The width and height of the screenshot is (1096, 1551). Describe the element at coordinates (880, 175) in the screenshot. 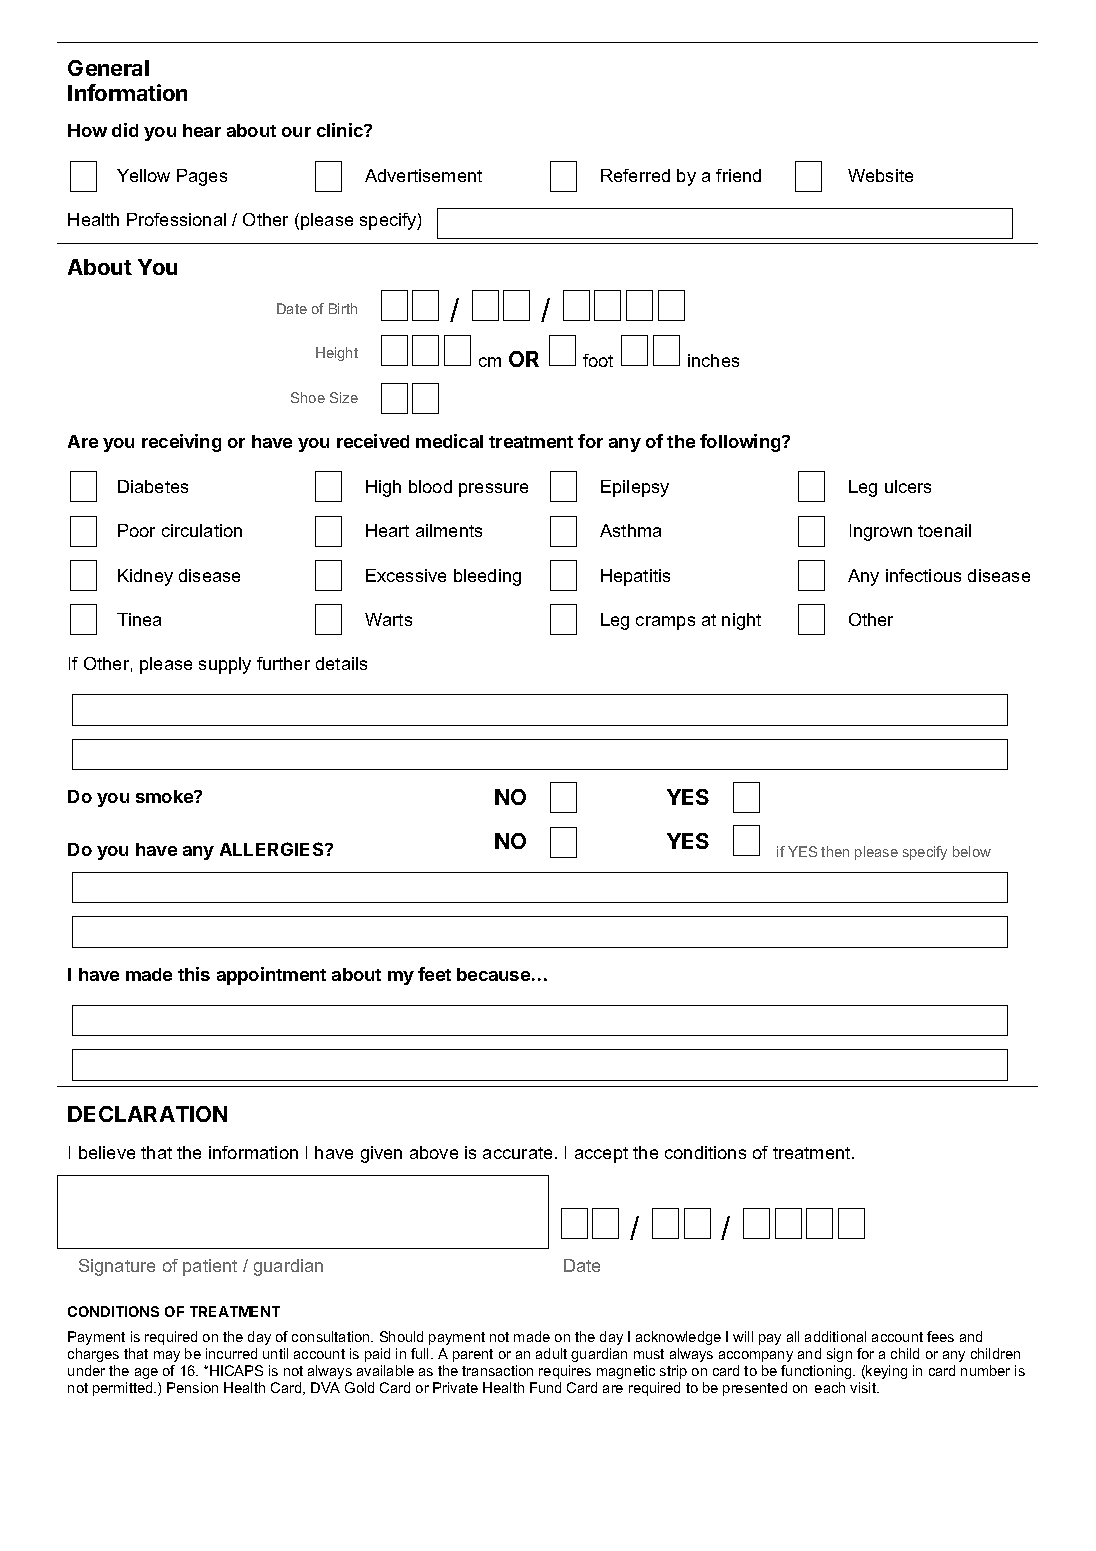

I see `Website` at that location.
